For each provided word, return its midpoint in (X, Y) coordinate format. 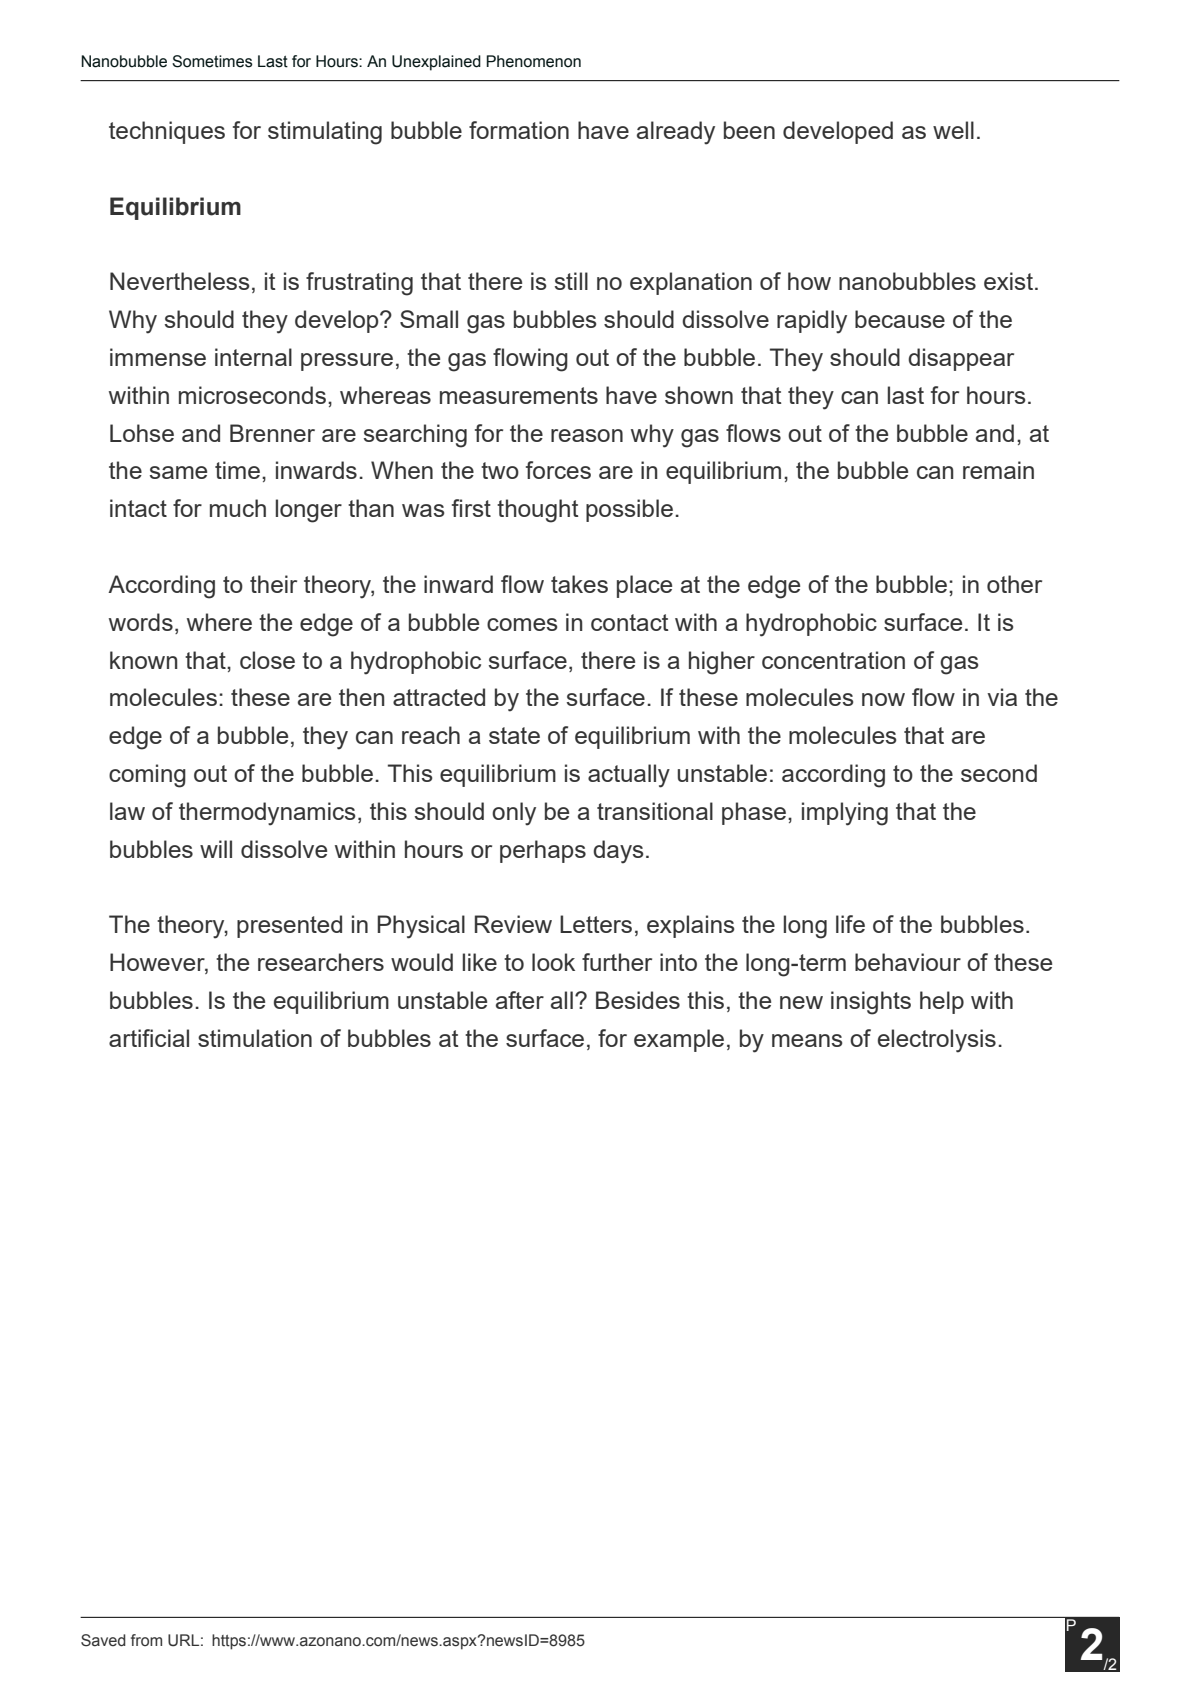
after (520, 1000)
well (953, 130)
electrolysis (937, 1041)
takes (579, 584)
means (807, 1040)
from (146, 1640)
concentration (833, 660)
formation (519, 130)
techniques (167, 132)
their (273, 584)
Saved (103, 1640)
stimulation (255, 1038)
